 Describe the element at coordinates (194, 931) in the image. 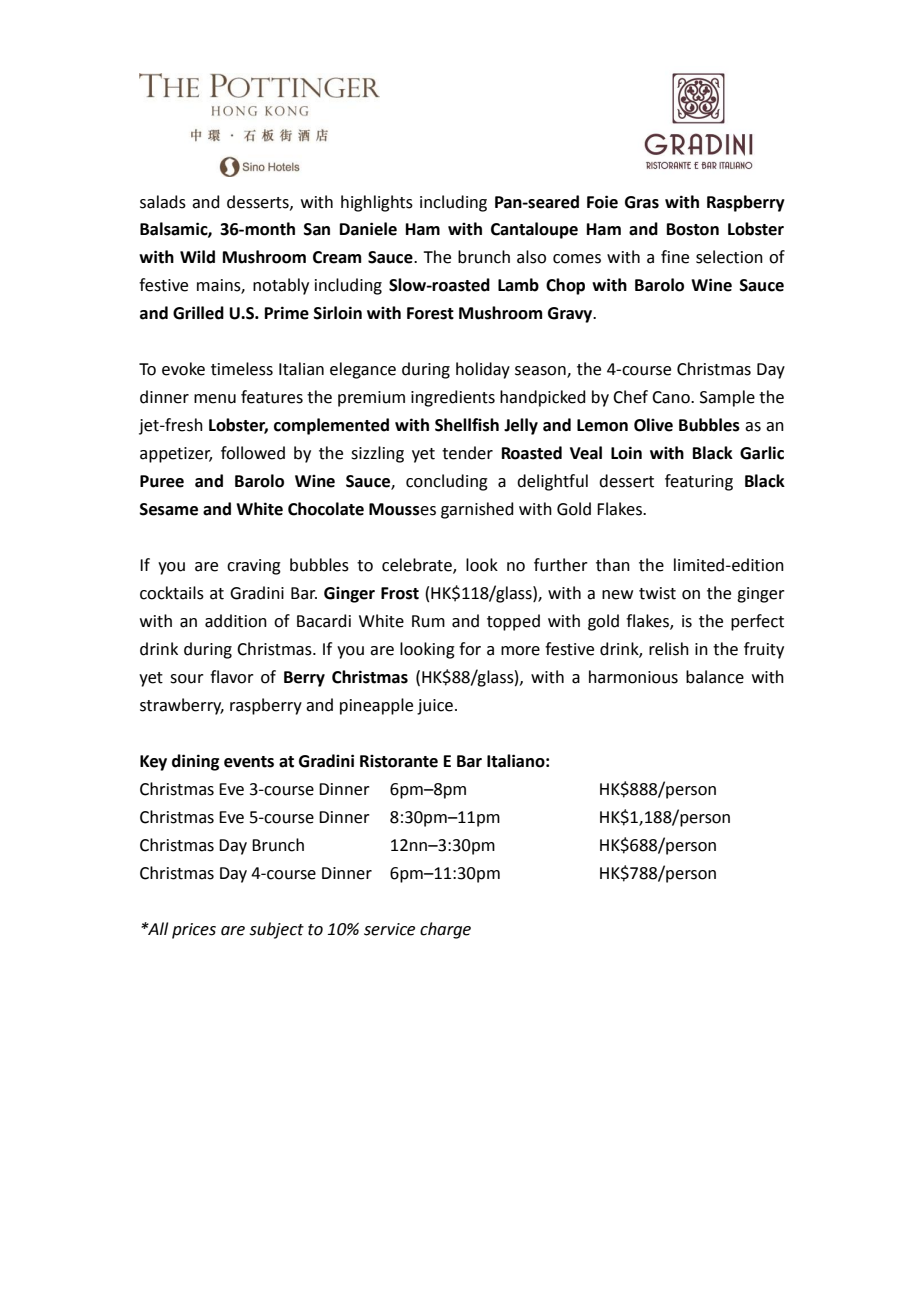

I see `prices` at that location.
